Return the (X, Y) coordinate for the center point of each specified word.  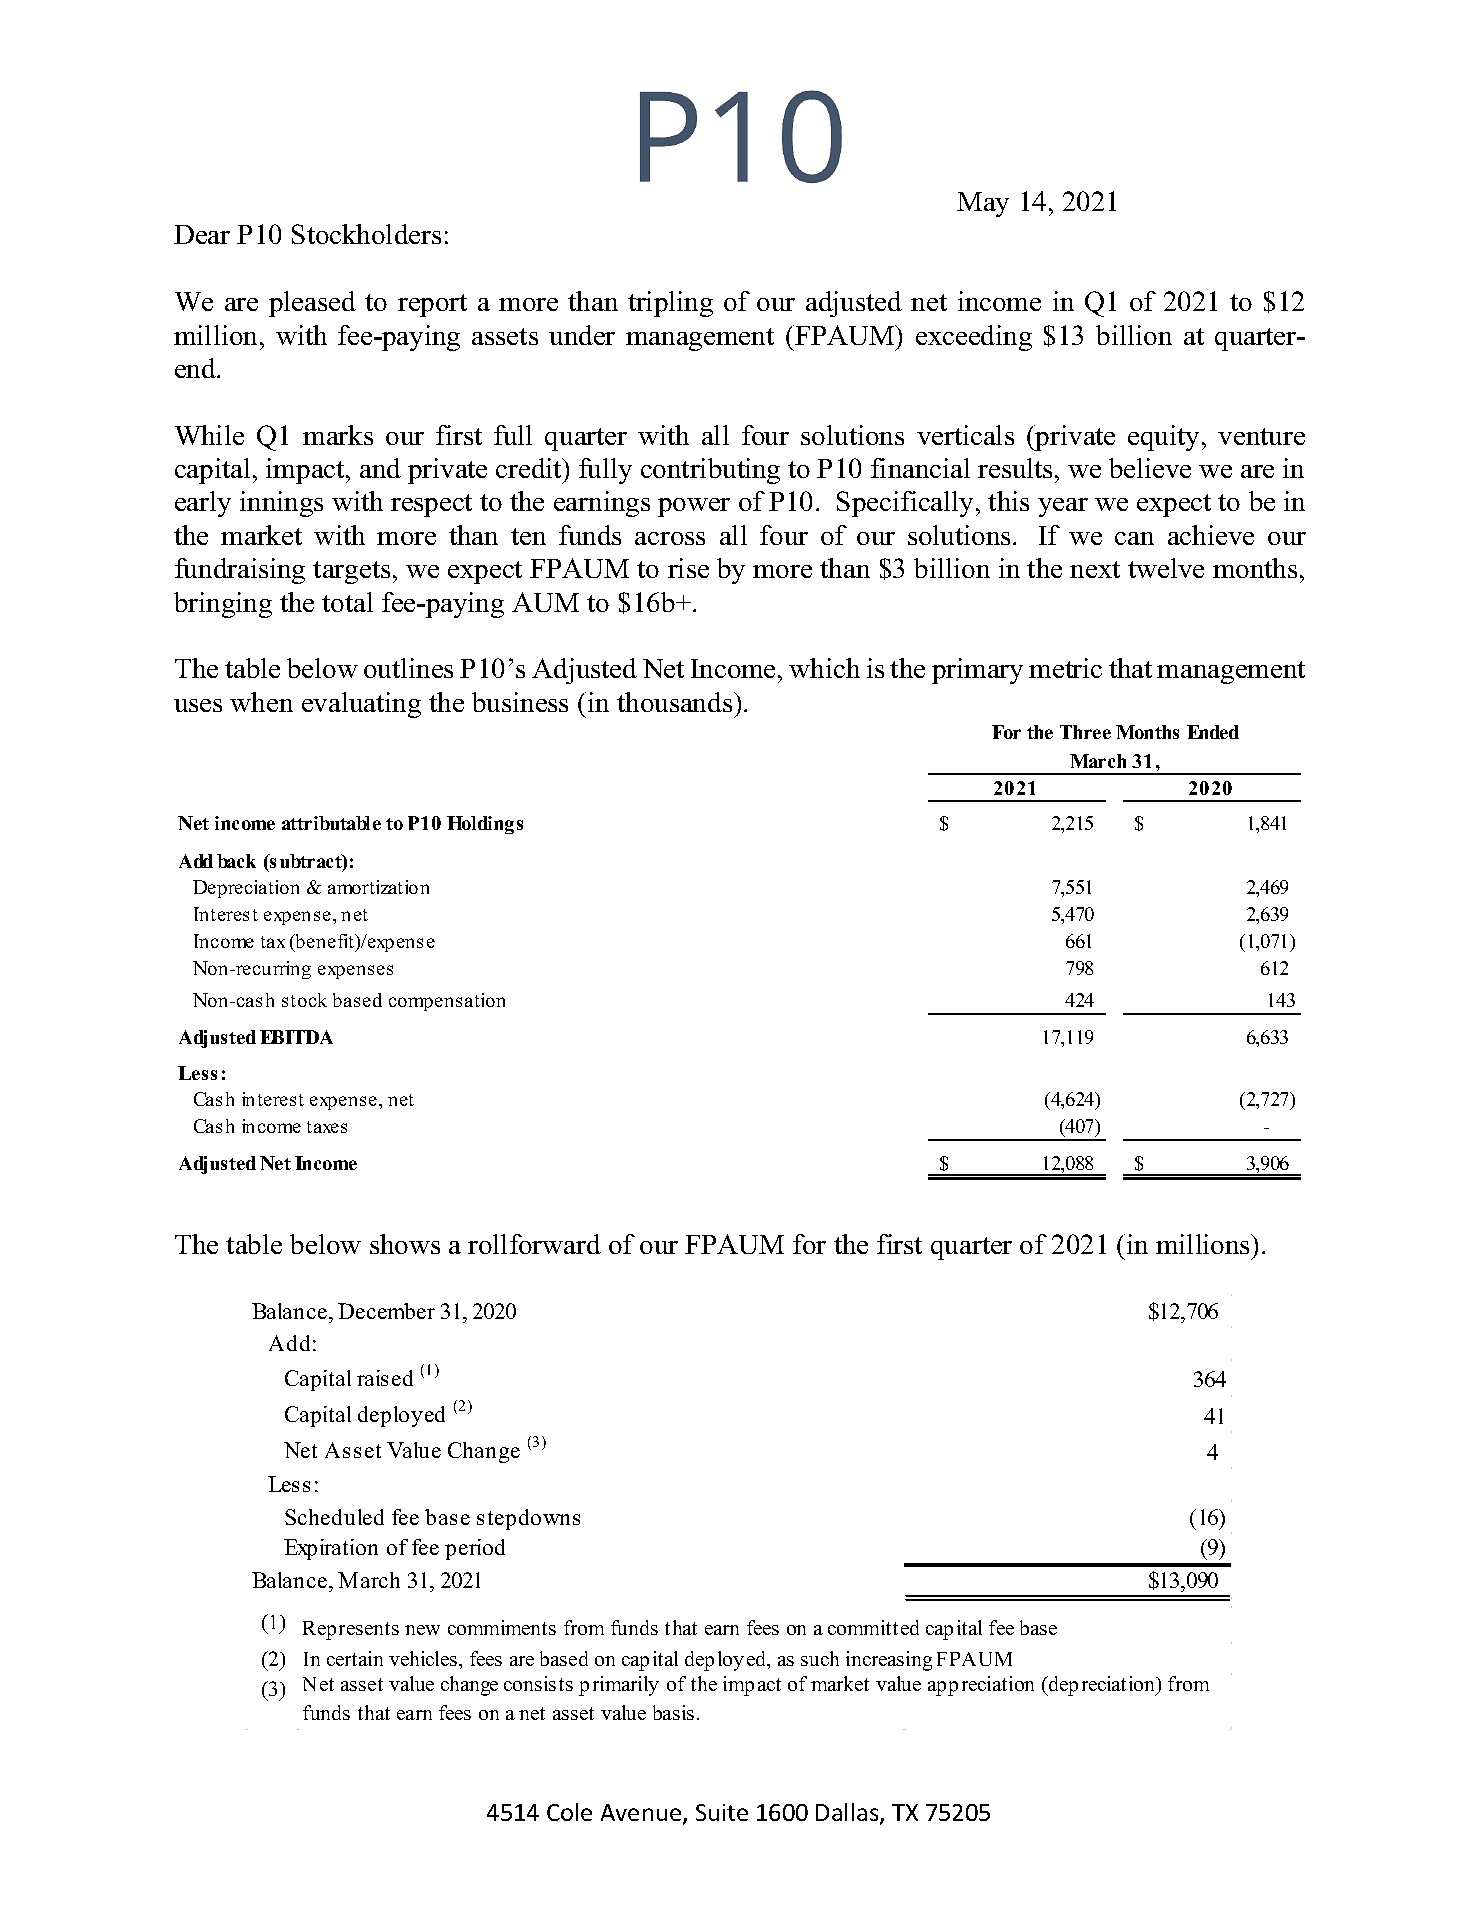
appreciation (981, 1686)
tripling (670, 304)
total (347, 602)
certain (355, 1658)
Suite (722, 1812)
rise (688, 568)
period (475, 1549)
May (983, 204)
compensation (447, 1002)
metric (1065, 668)
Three (1085, 732)
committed (873, 1627)
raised (385, 1378)
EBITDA (296, 1037)
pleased (312, 304)
